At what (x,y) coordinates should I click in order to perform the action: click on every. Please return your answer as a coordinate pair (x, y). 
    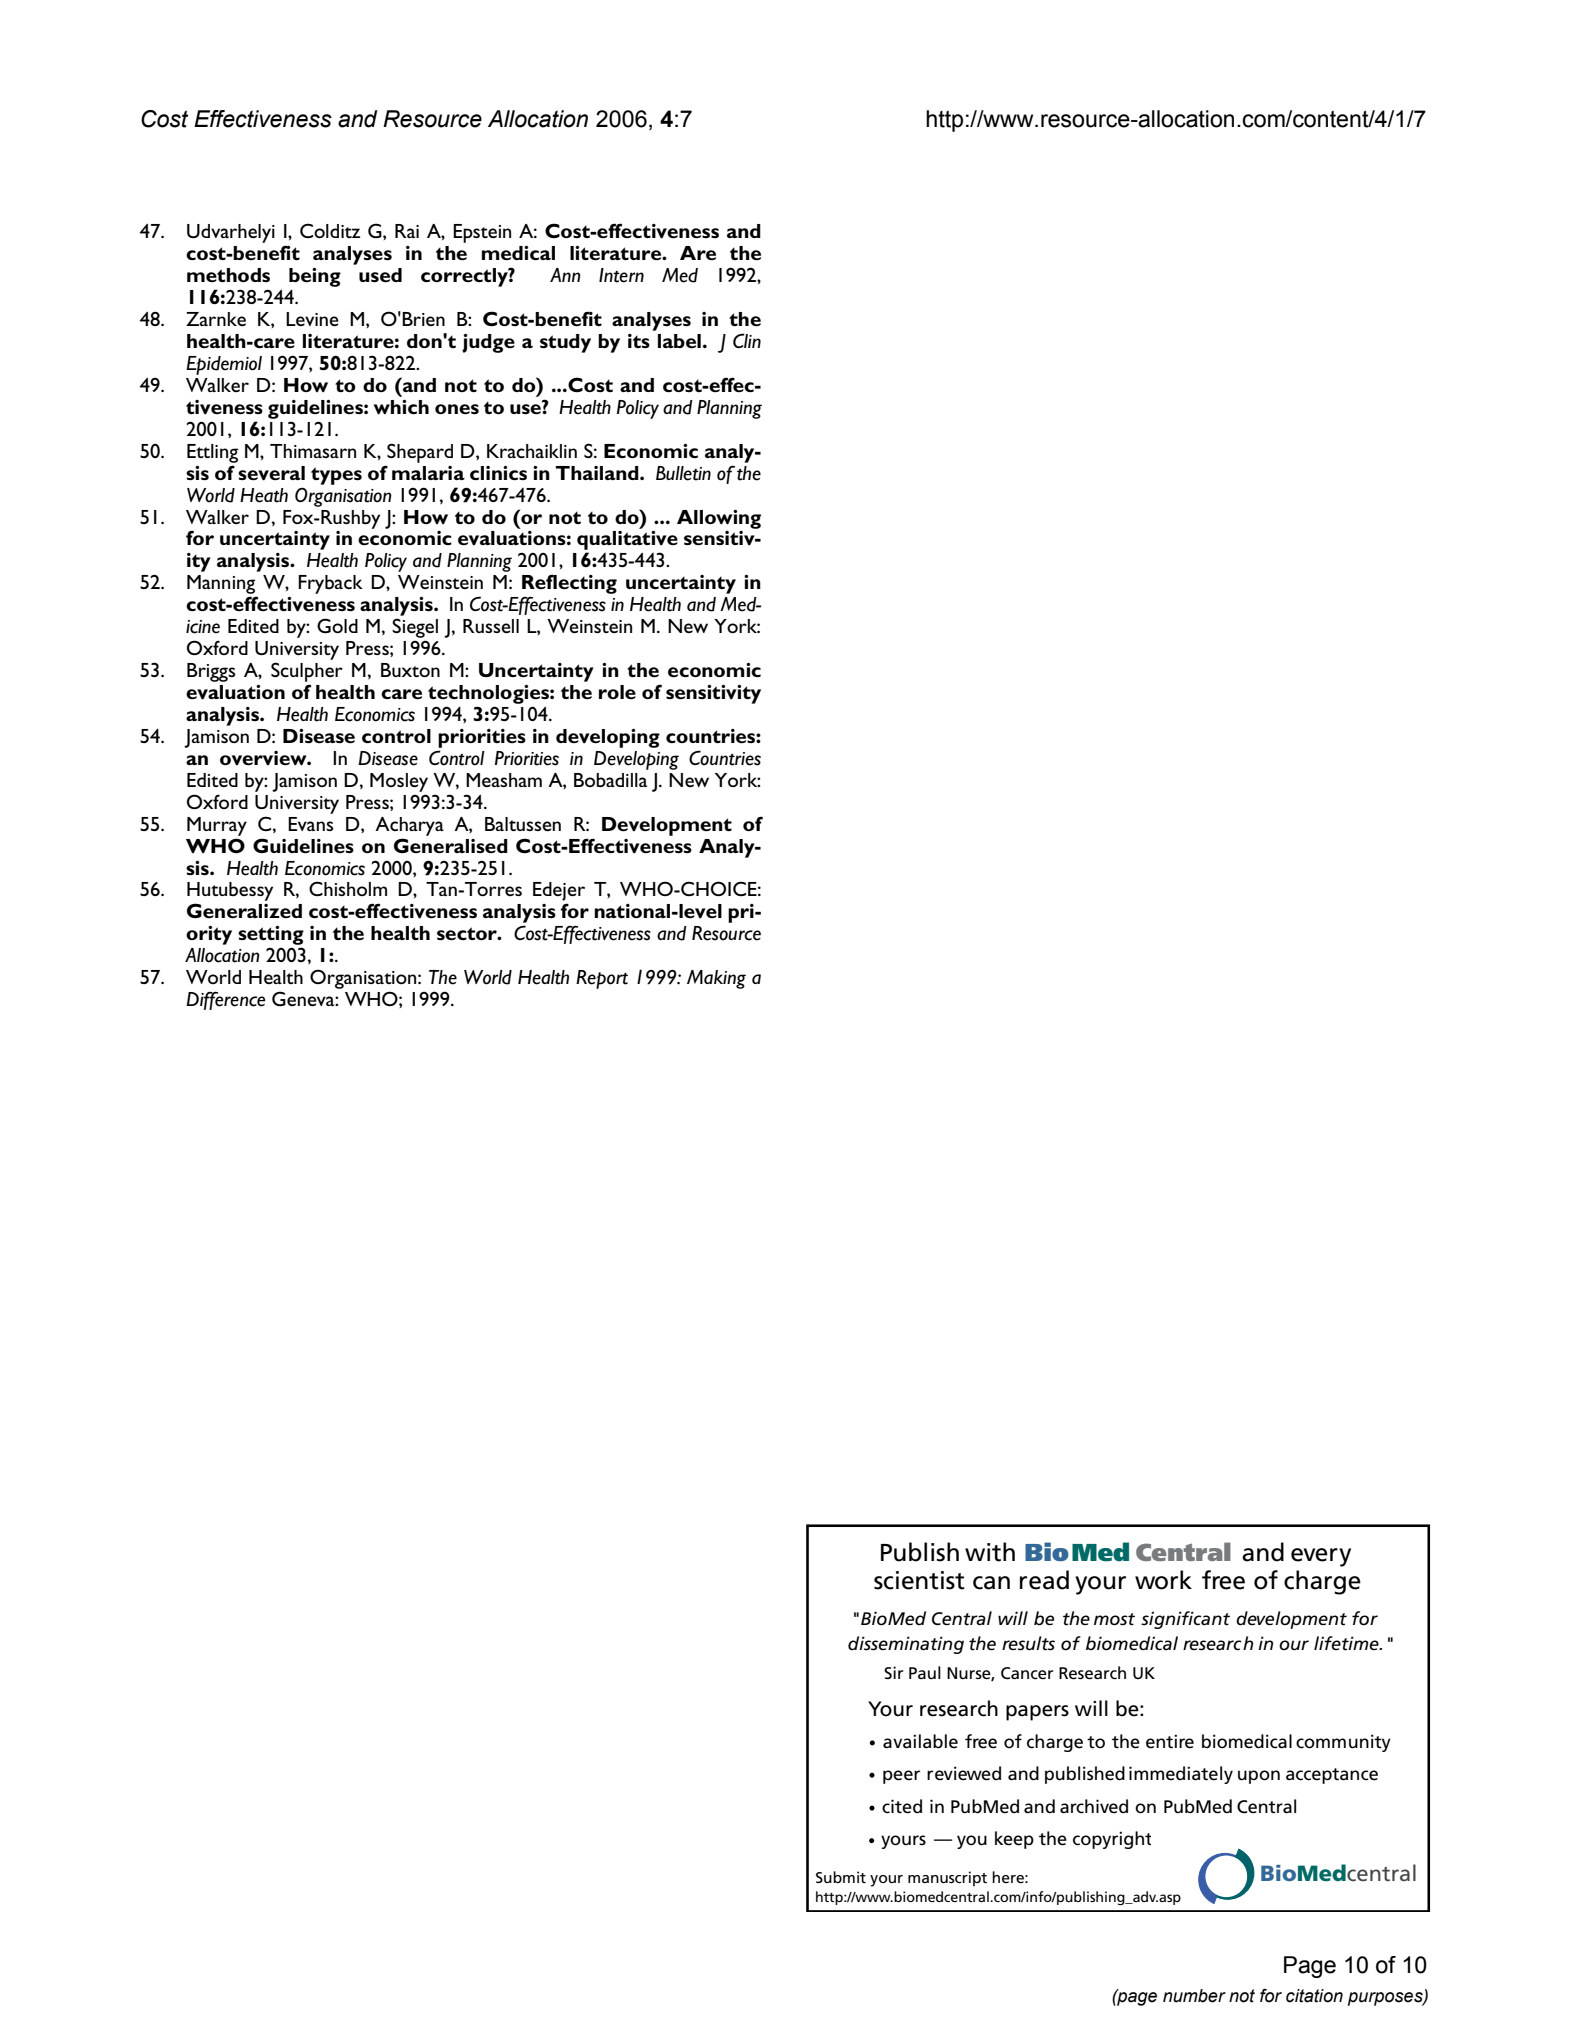
    Looking at the image, I should click on (1321, 1557).
